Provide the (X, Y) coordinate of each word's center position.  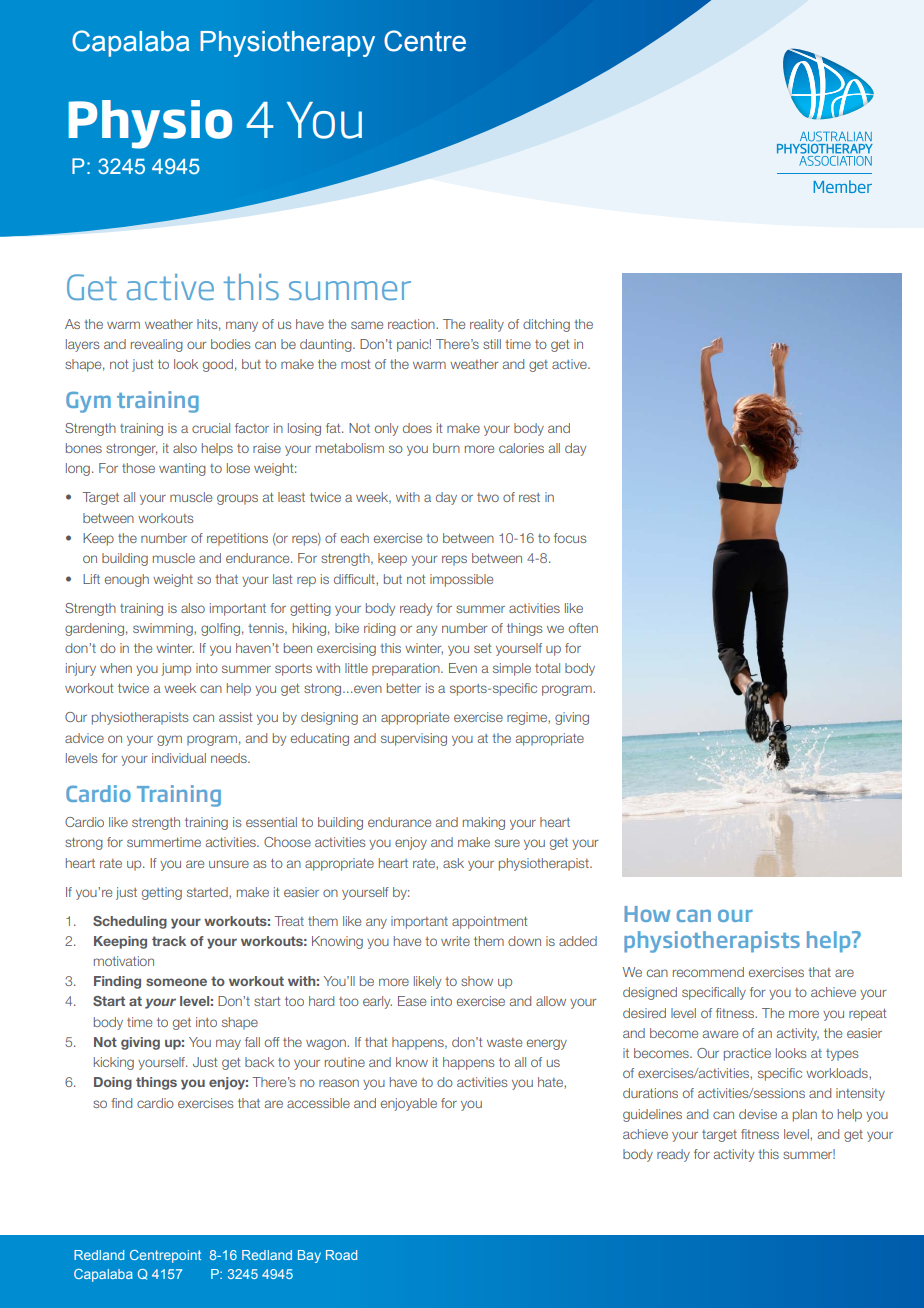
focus (570, 538)
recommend (708, 972)
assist (235, 717)
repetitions (237, 539)
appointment (489, 922)
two (488, 497)
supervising (414, 739)
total (547, 668)
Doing (113, 1083)
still (492, 344)
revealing (157, 345)
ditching (546, 325)
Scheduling (130, 922)
